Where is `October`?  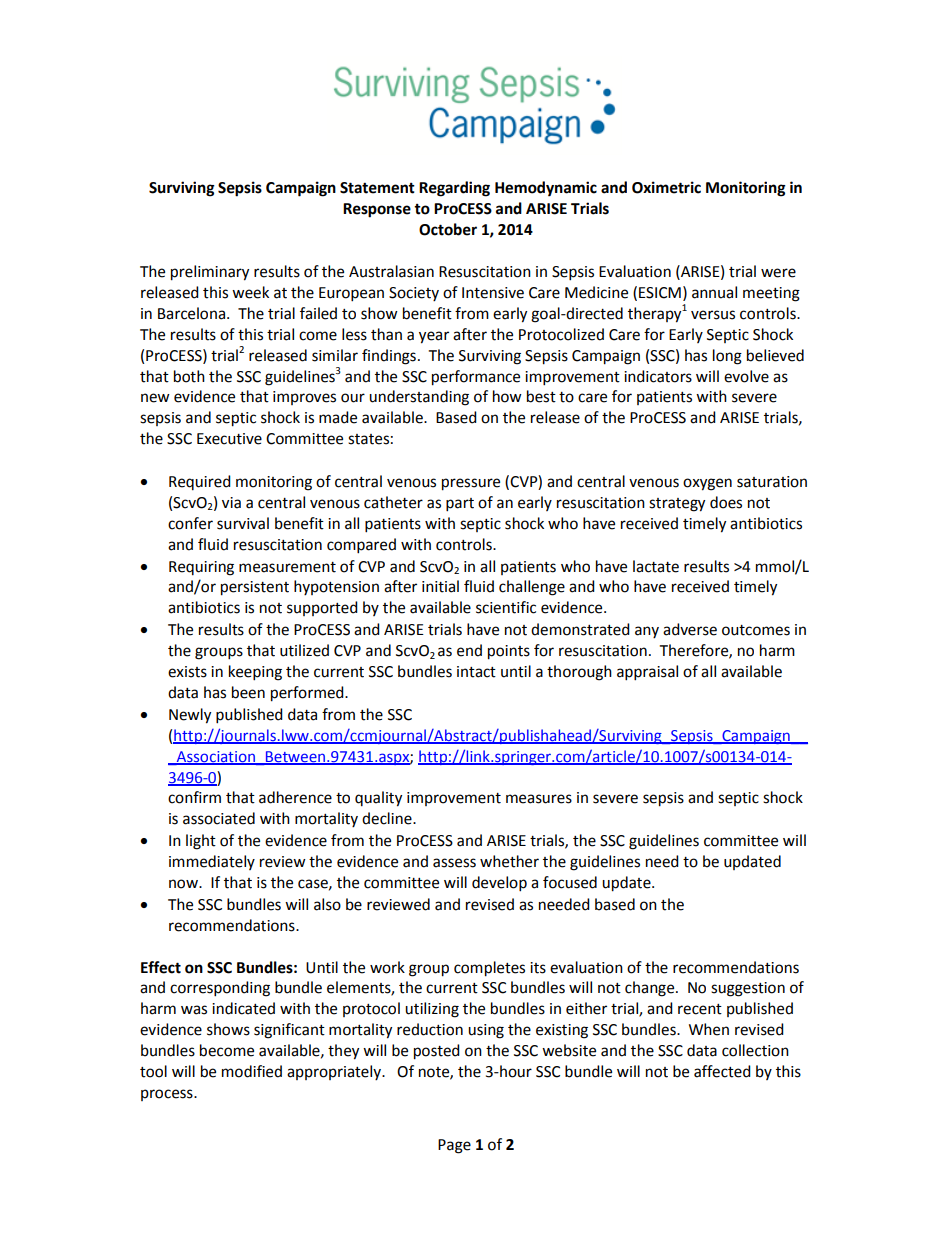 October is located at coordinates (448, 229).
